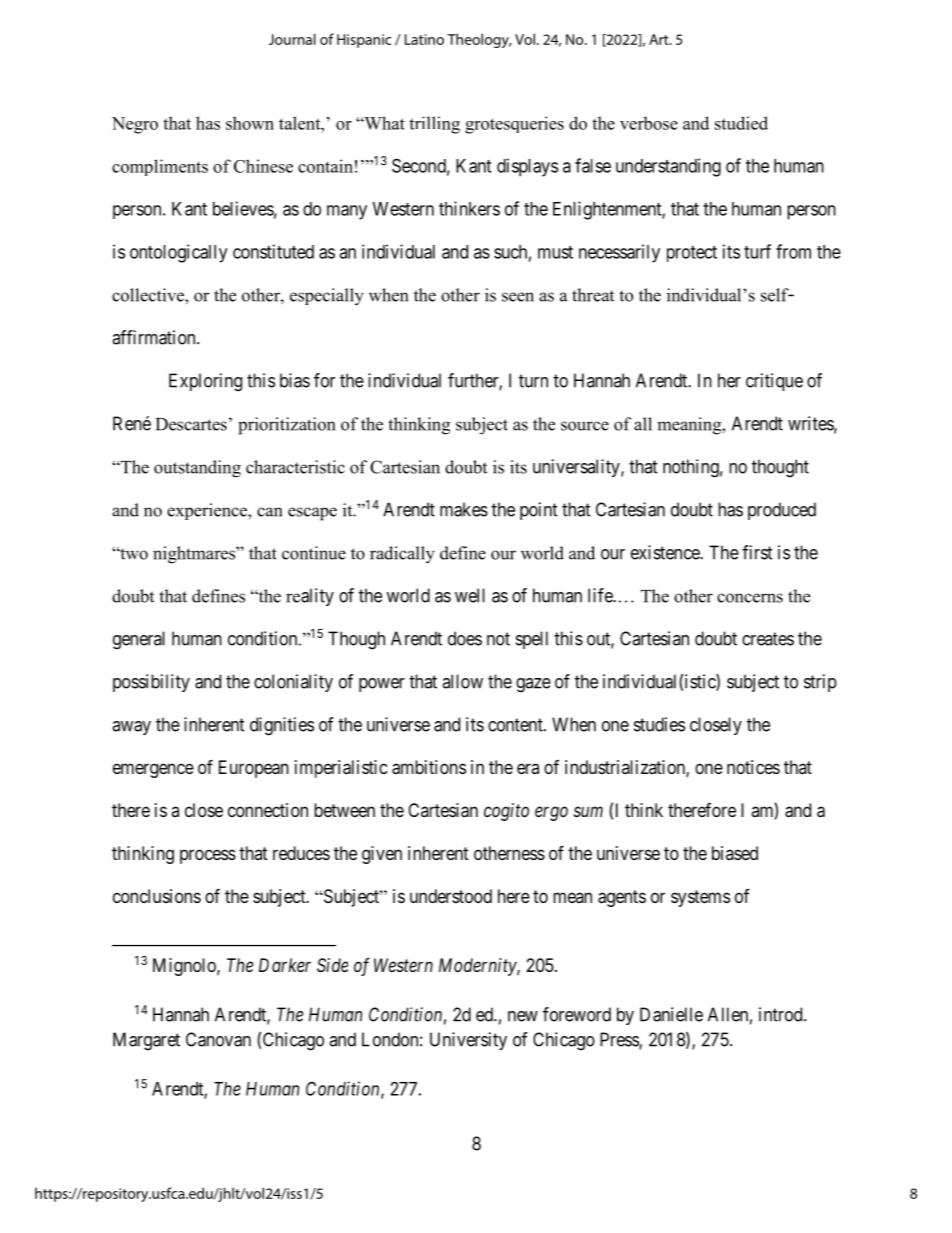 This page has height=1233, width=952. What do you see at coordinates (191, 424) in the page?
I see `Descartes` at bounding box center [191, 424].
